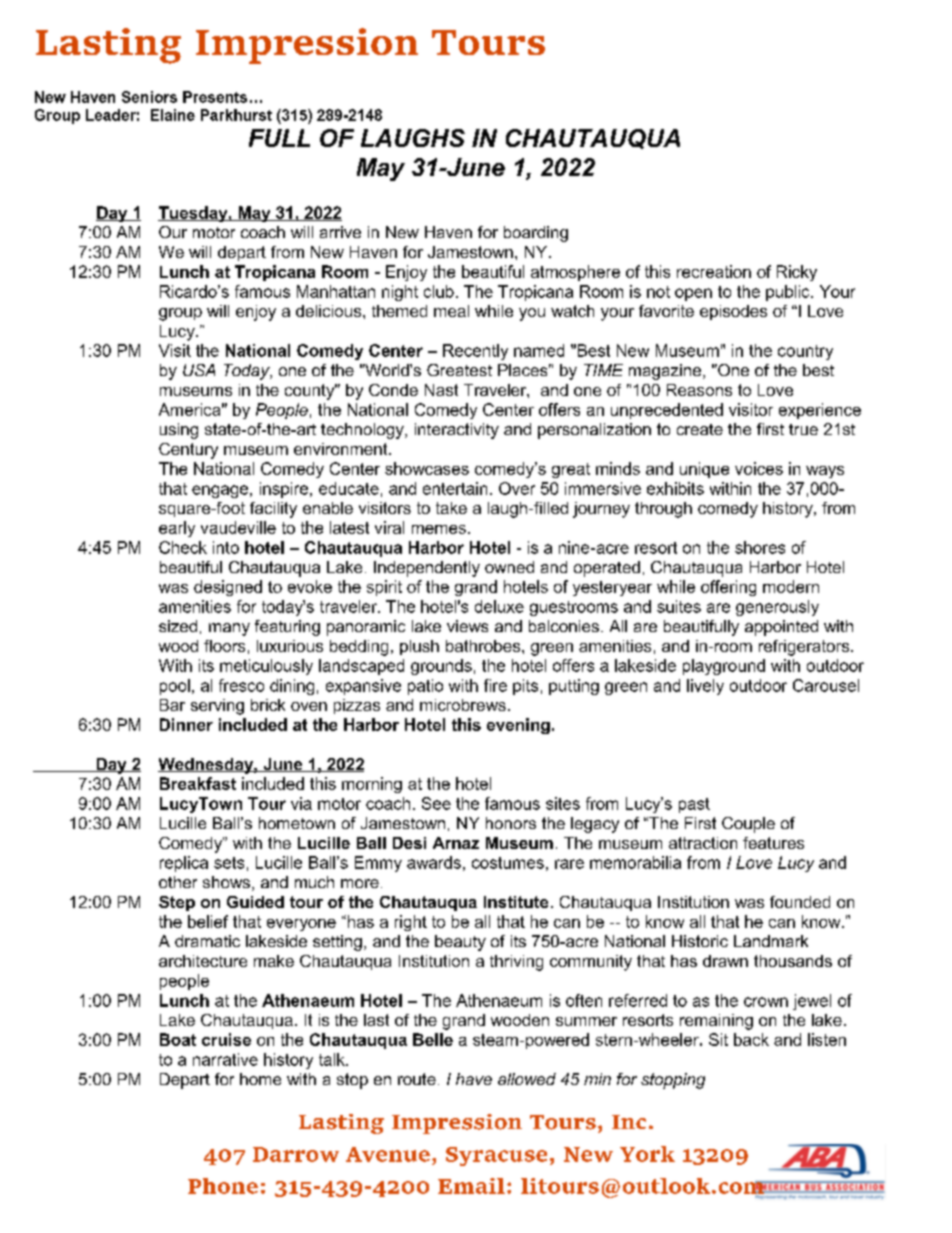 The image size is (952, 1233). Describe the element at coordinates (511, 823) in the document. I see `honors` at that location.
